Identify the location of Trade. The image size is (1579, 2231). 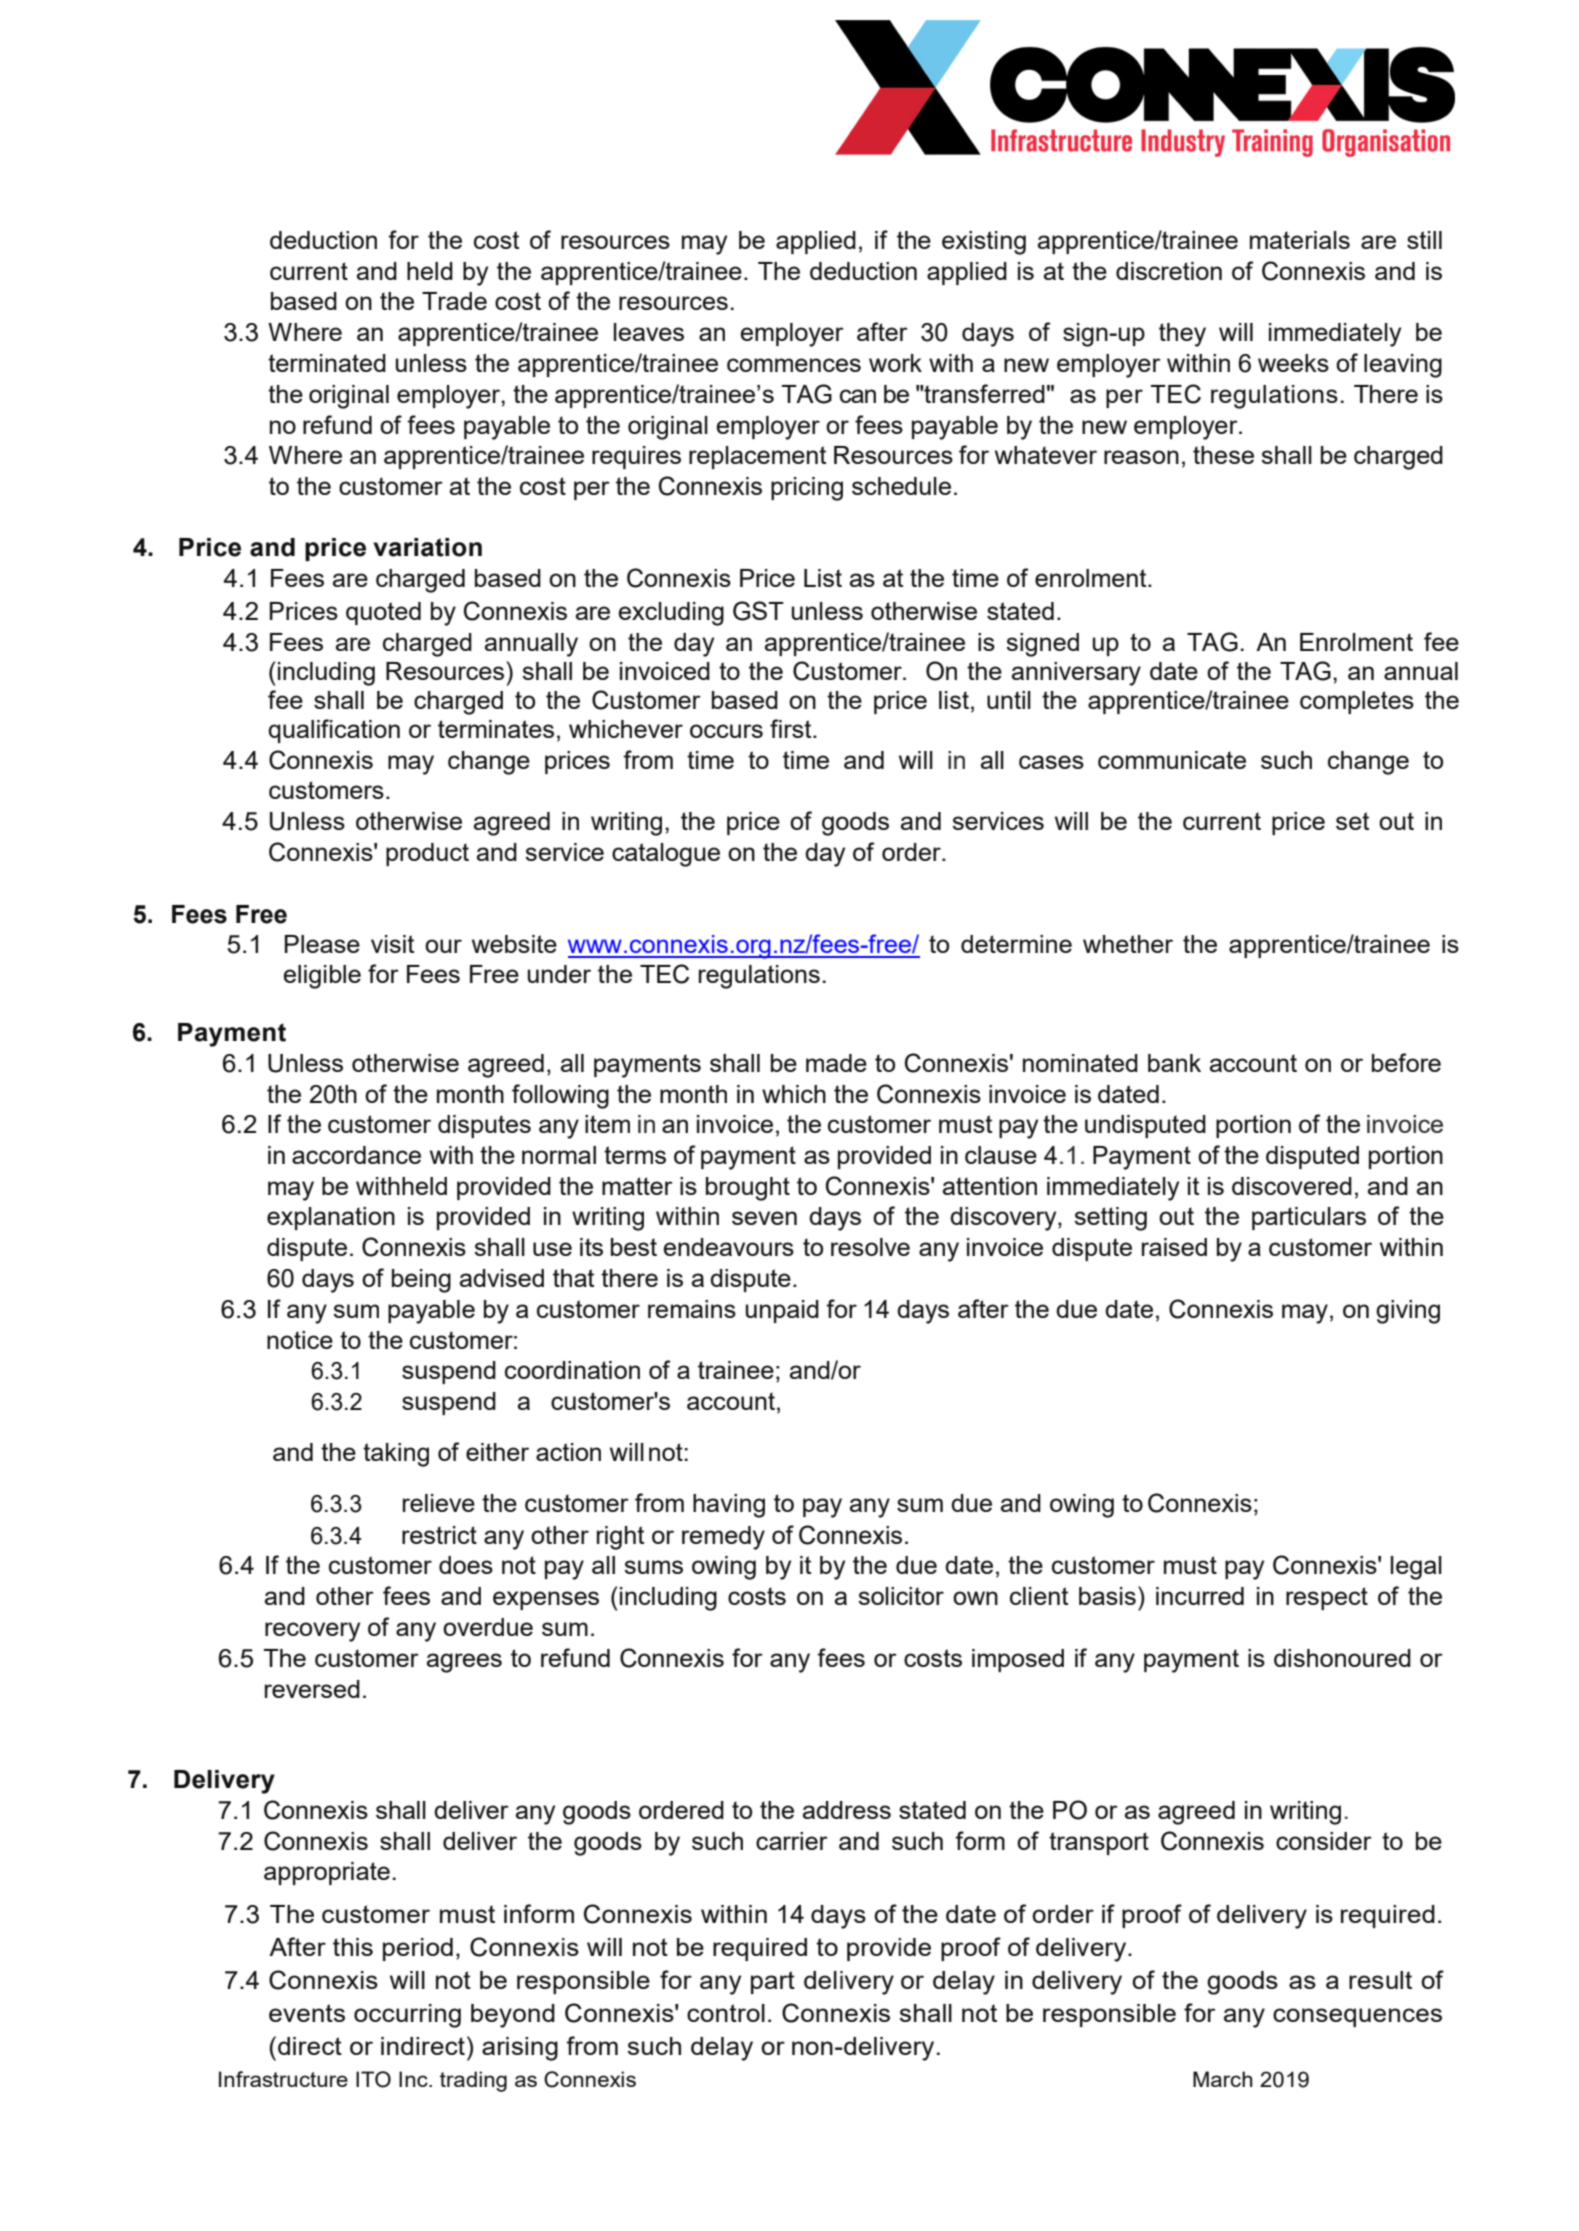
(454, 301).
